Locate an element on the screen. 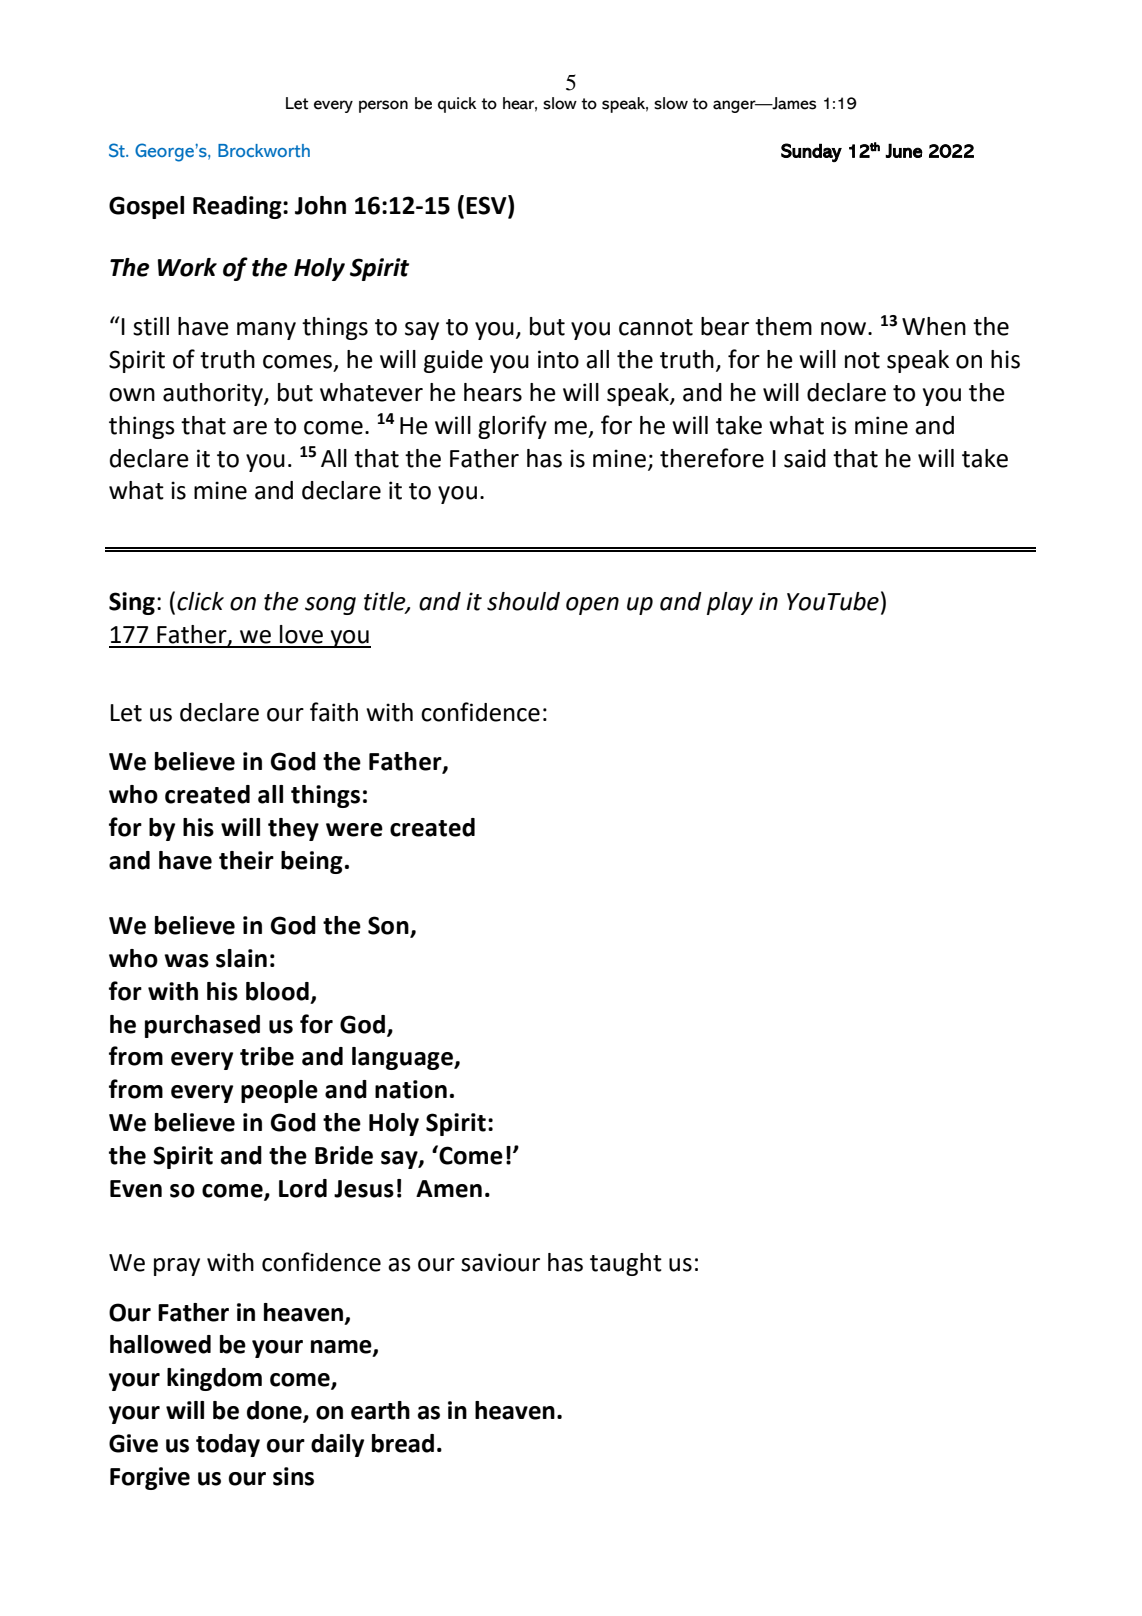 The height and width of the screenshot is (1616, 1142). people is located at coordinates (279, 1091).
